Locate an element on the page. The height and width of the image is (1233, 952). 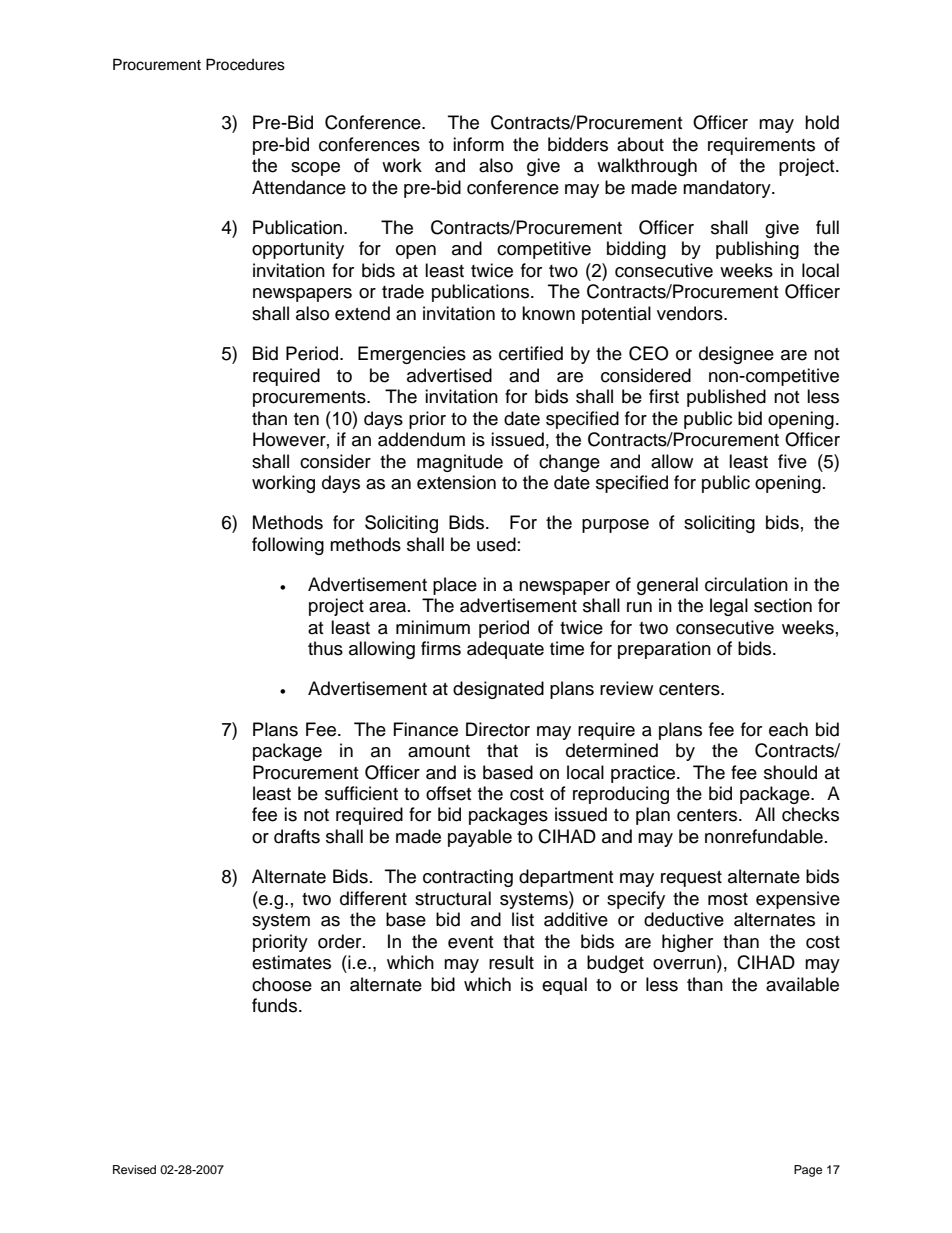
adequate is located at coordinates (505, 650).
